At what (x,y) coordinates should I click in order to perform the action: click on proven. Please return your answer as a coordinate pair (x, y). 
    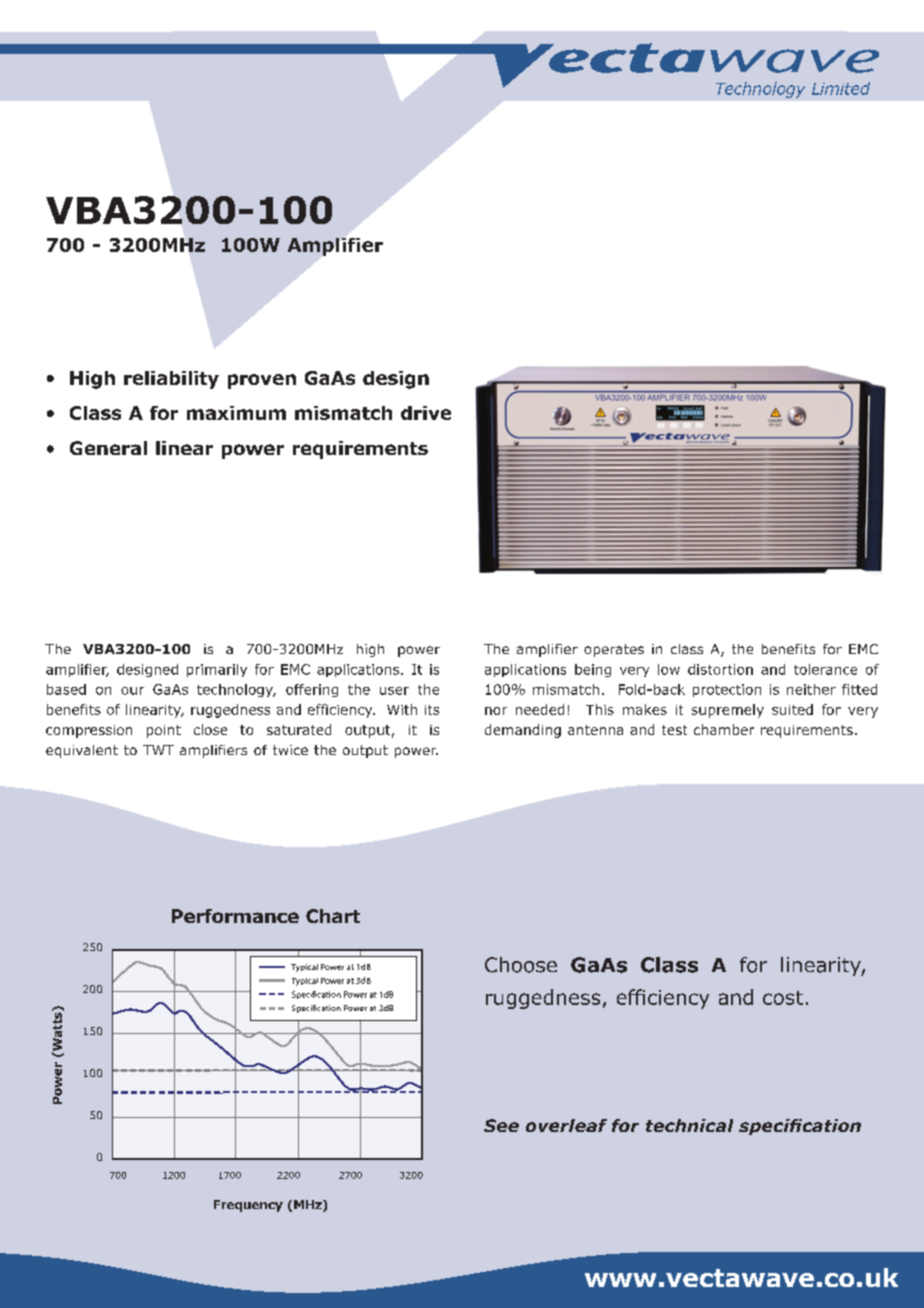
    Looking at the image, I should click on (262, 381).
